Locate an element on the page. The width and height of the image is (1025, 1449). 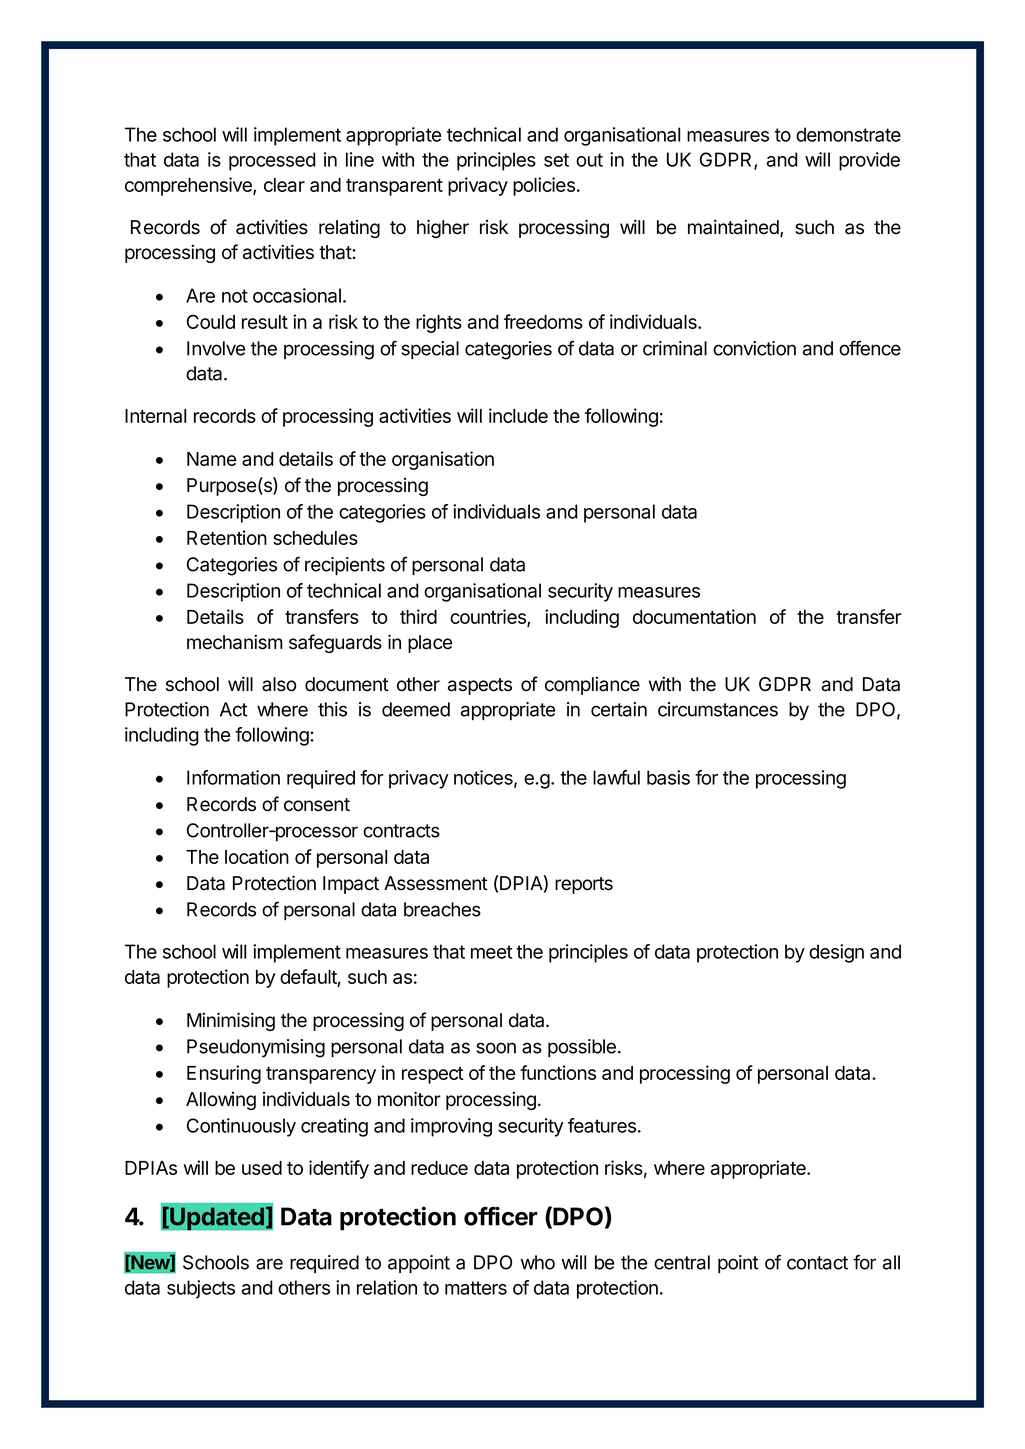
policies is located at coordinates (544, 186).
